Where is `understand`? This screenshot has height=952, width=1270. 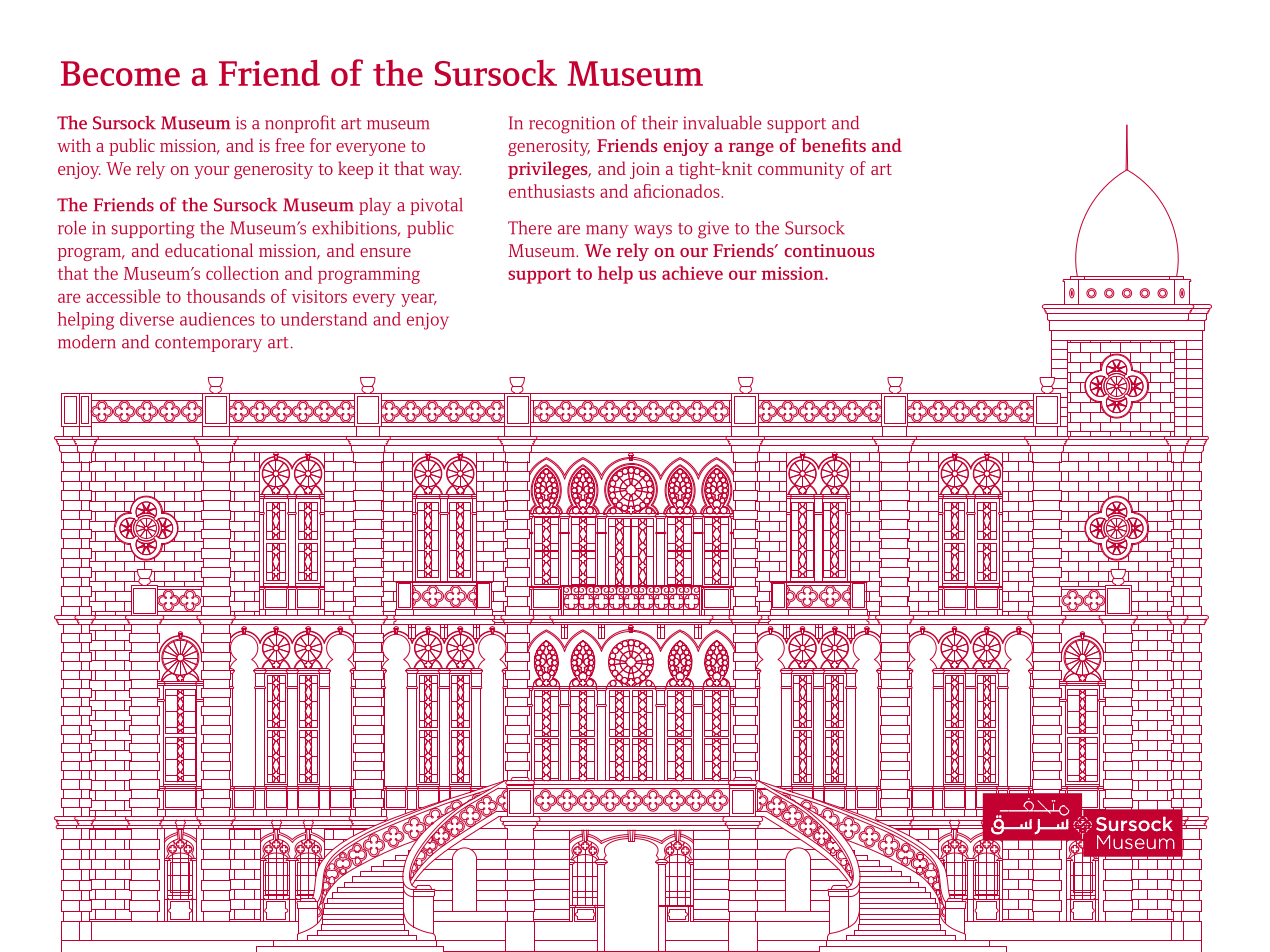 understand is located at coordinates (324, 319).
